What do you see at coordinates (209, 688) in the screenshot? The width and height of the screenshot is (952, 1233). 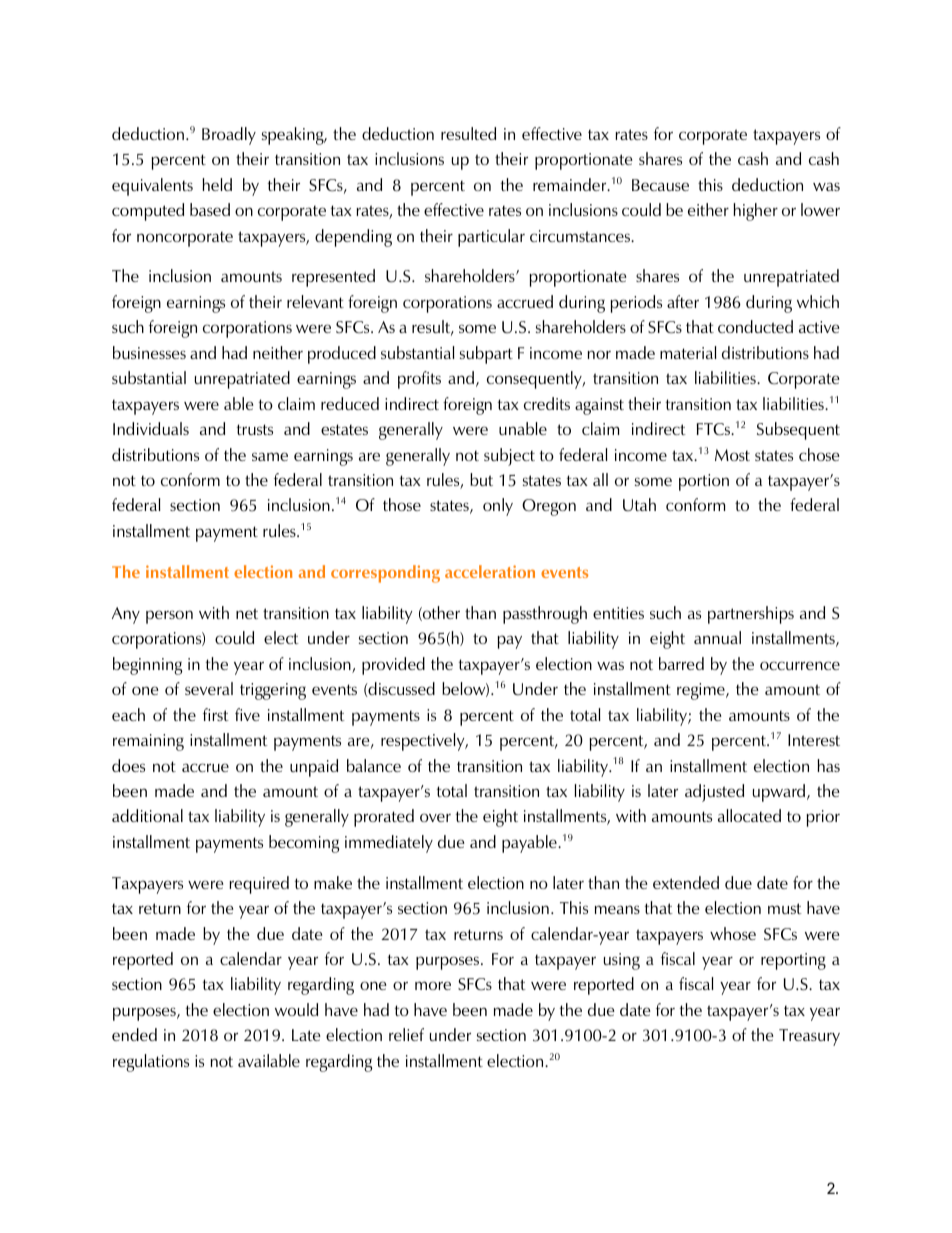 I see `several` at bounding box center [209, 688].
